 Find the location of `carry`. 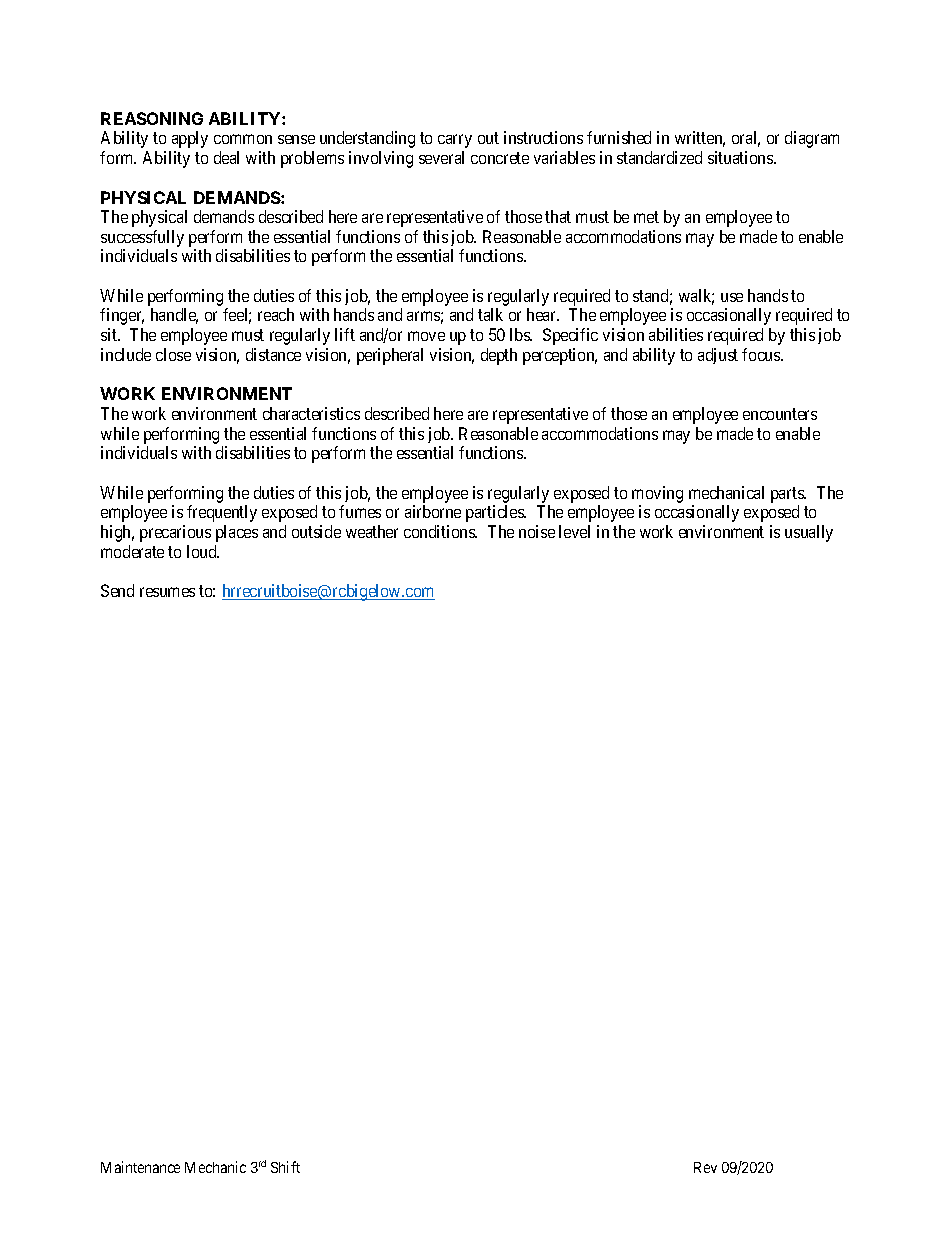

carry is located at coordinates (455, 141).
